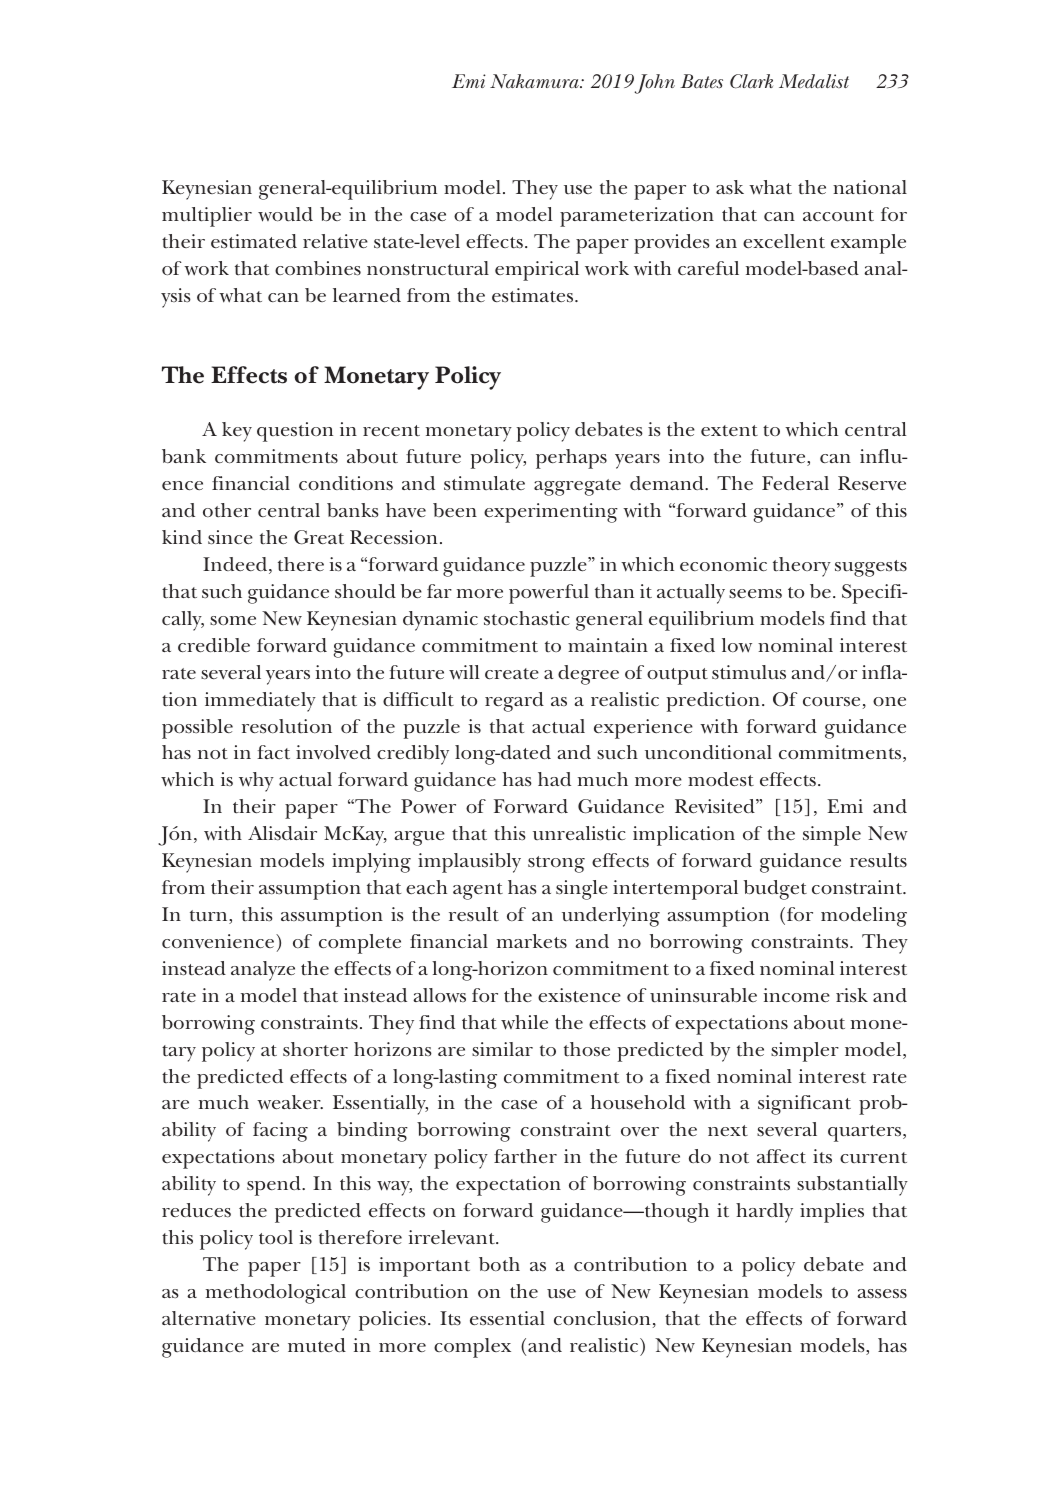 This screenshot has width=1044, height=1491. Describe the element at coordinates (230, 537) in the screenshot. I see `since` at that location.
